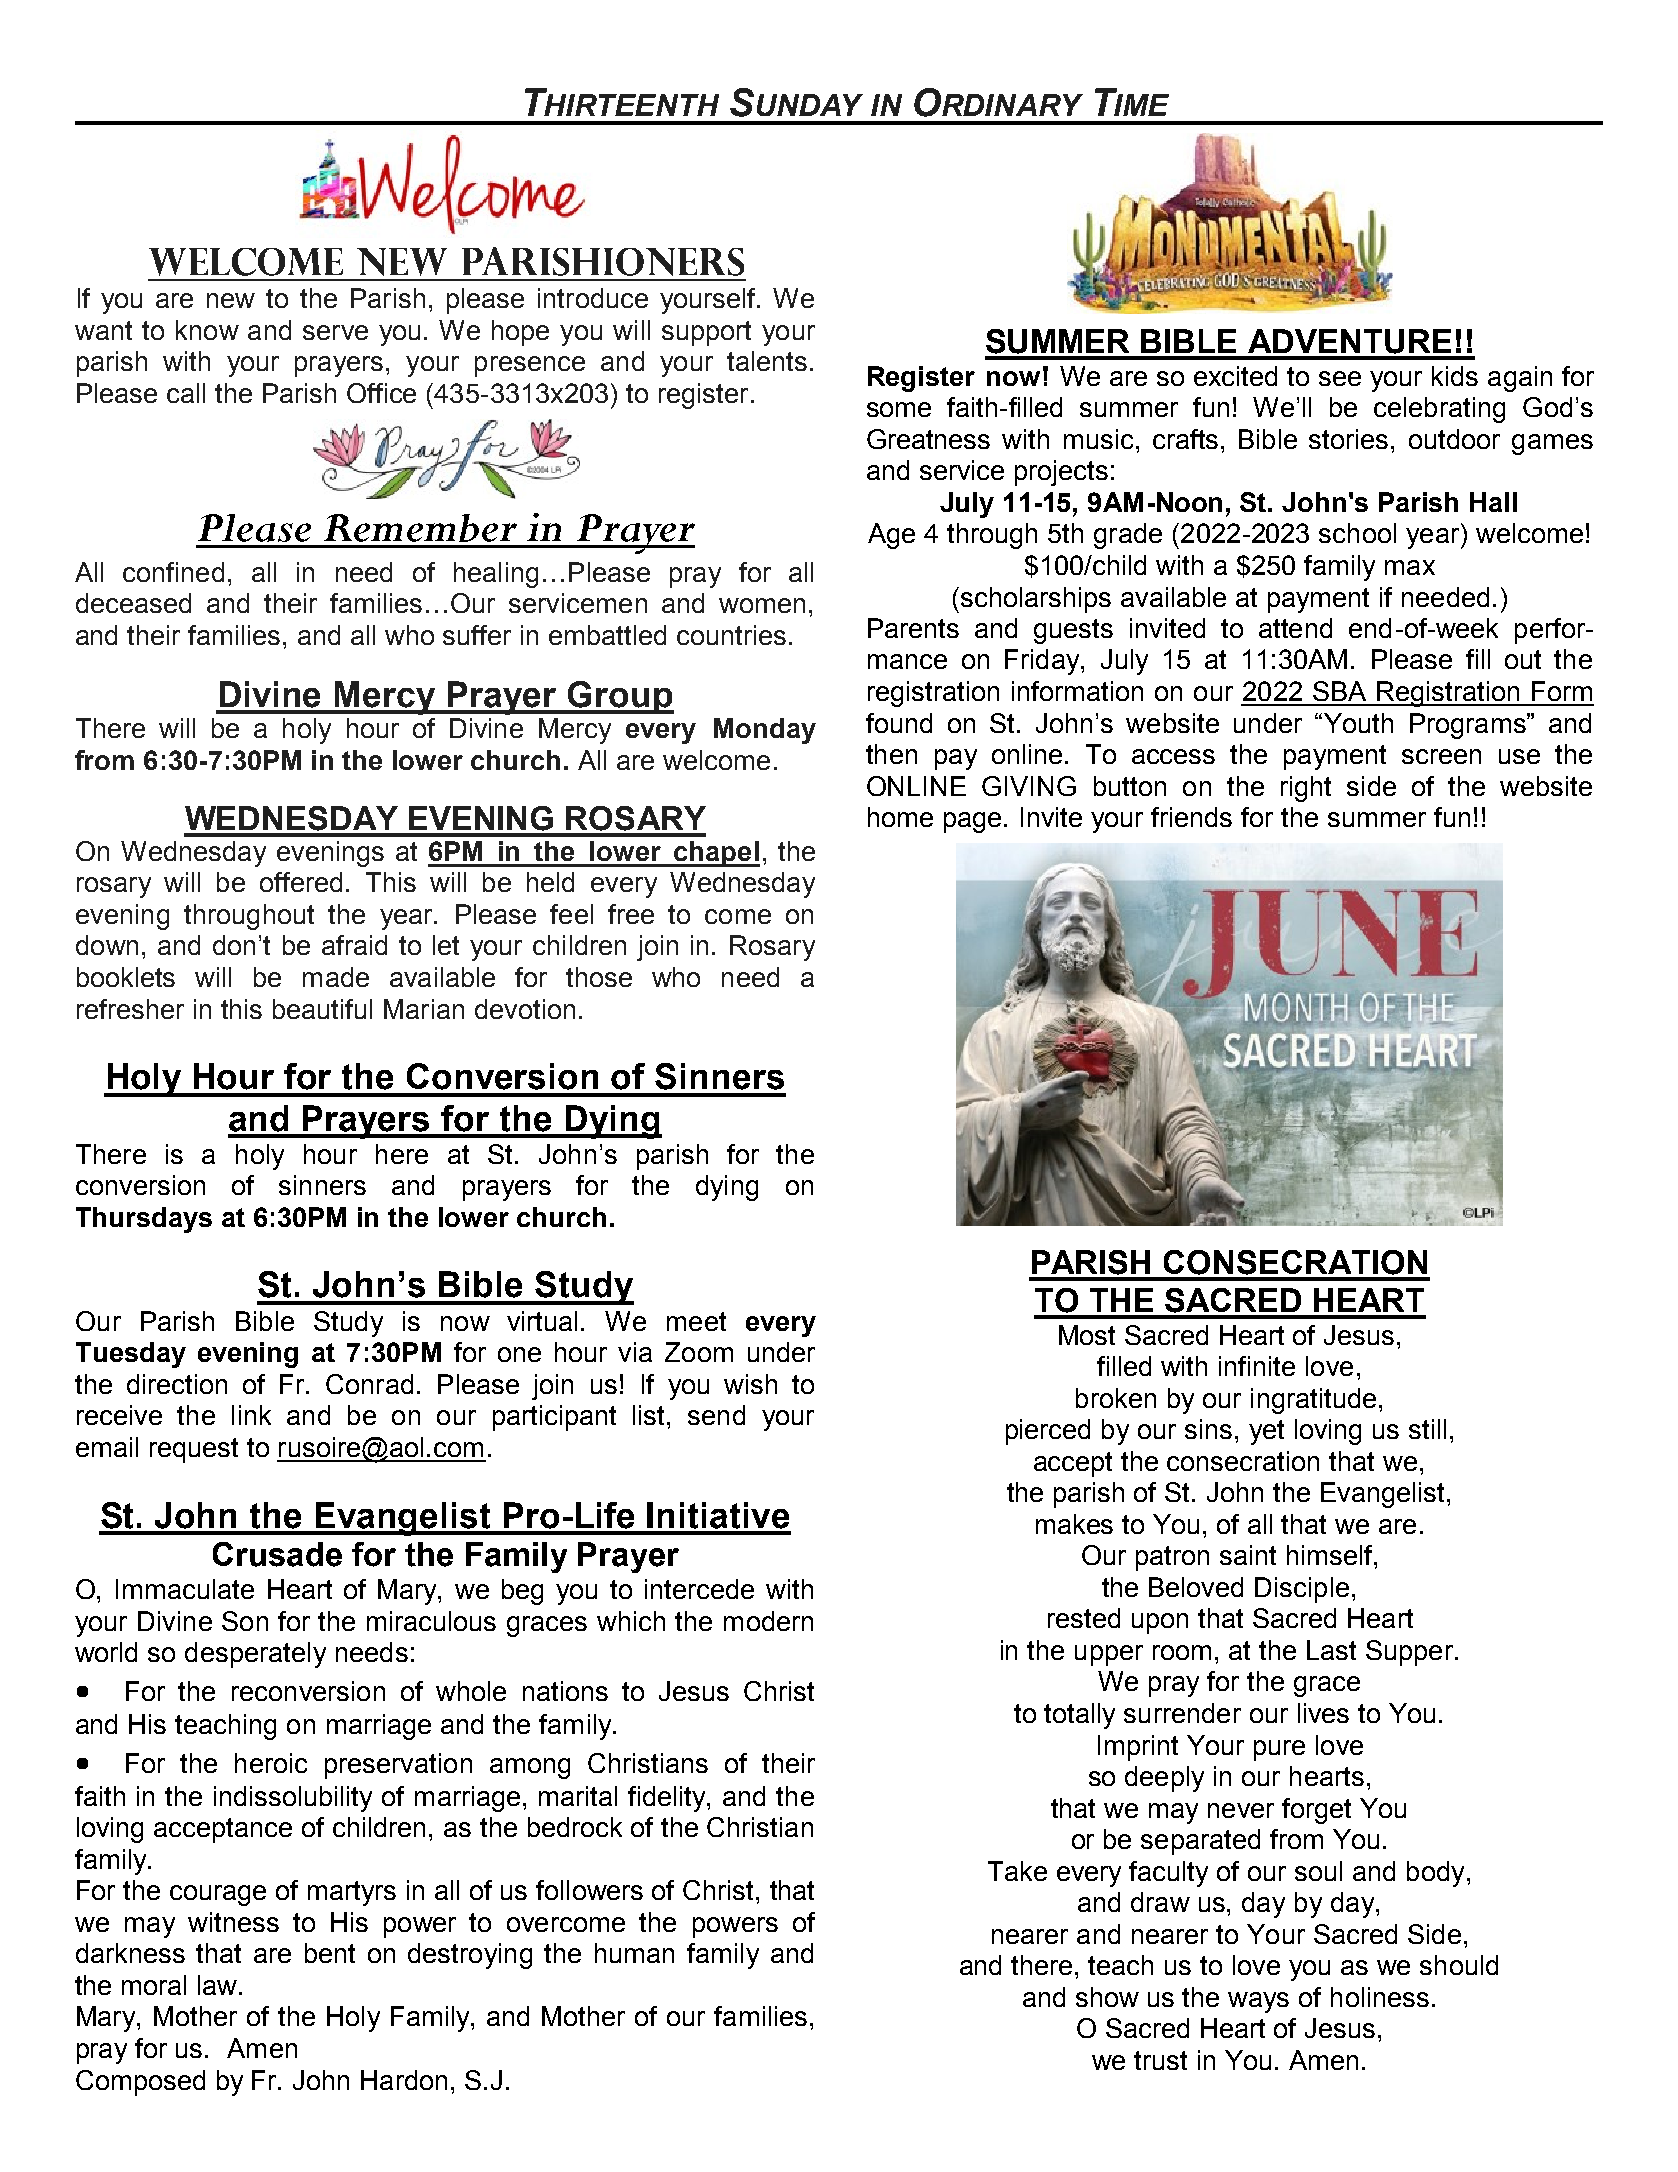 The image size is (1678, 2172). I want to click on meet, so click(696, 1321).
